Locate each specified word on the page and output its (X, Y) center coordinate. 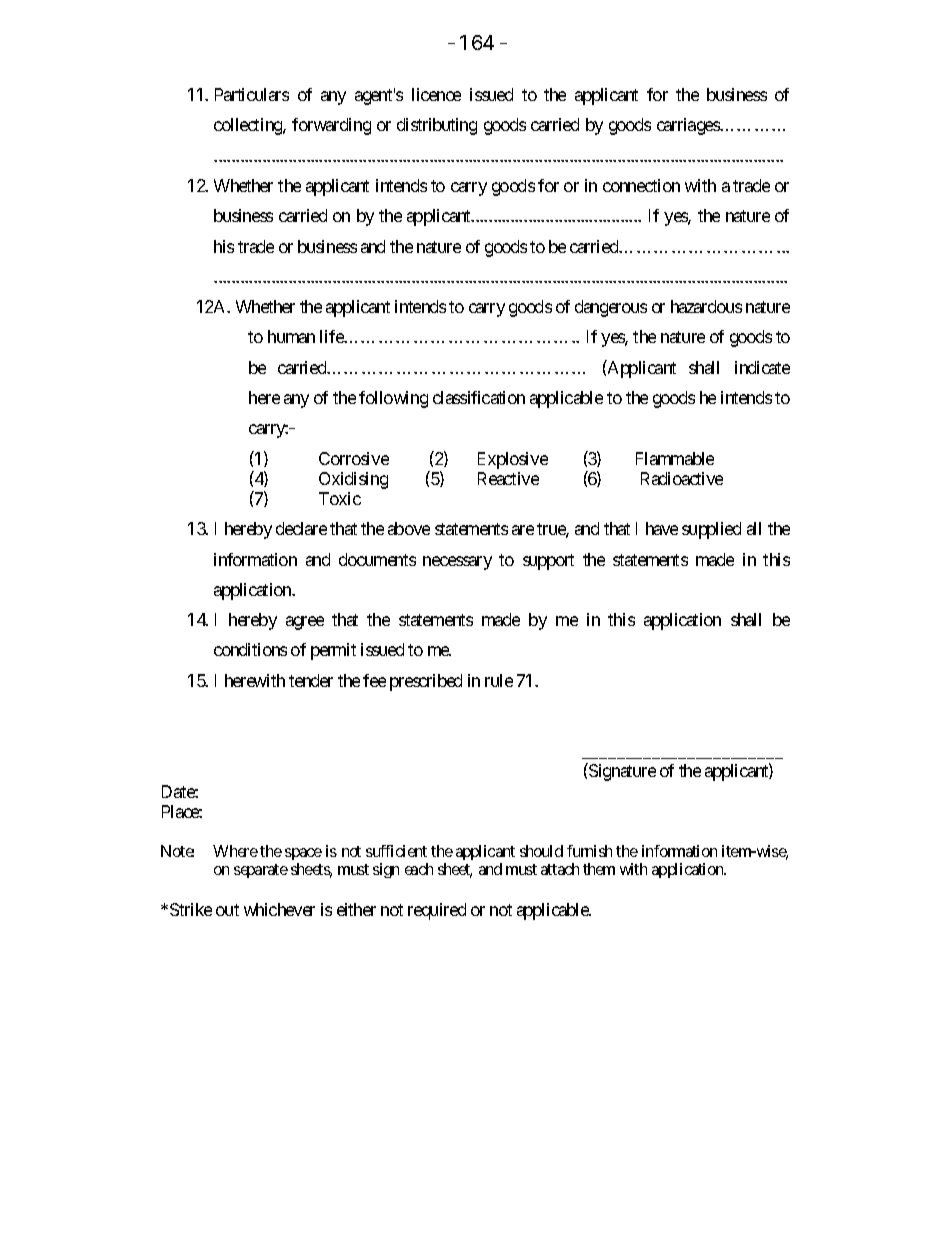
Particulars (252, 94)
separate (261, 871)
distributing (437, 126)
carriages (689, 126)
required (437, 911)
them (599, 869)
